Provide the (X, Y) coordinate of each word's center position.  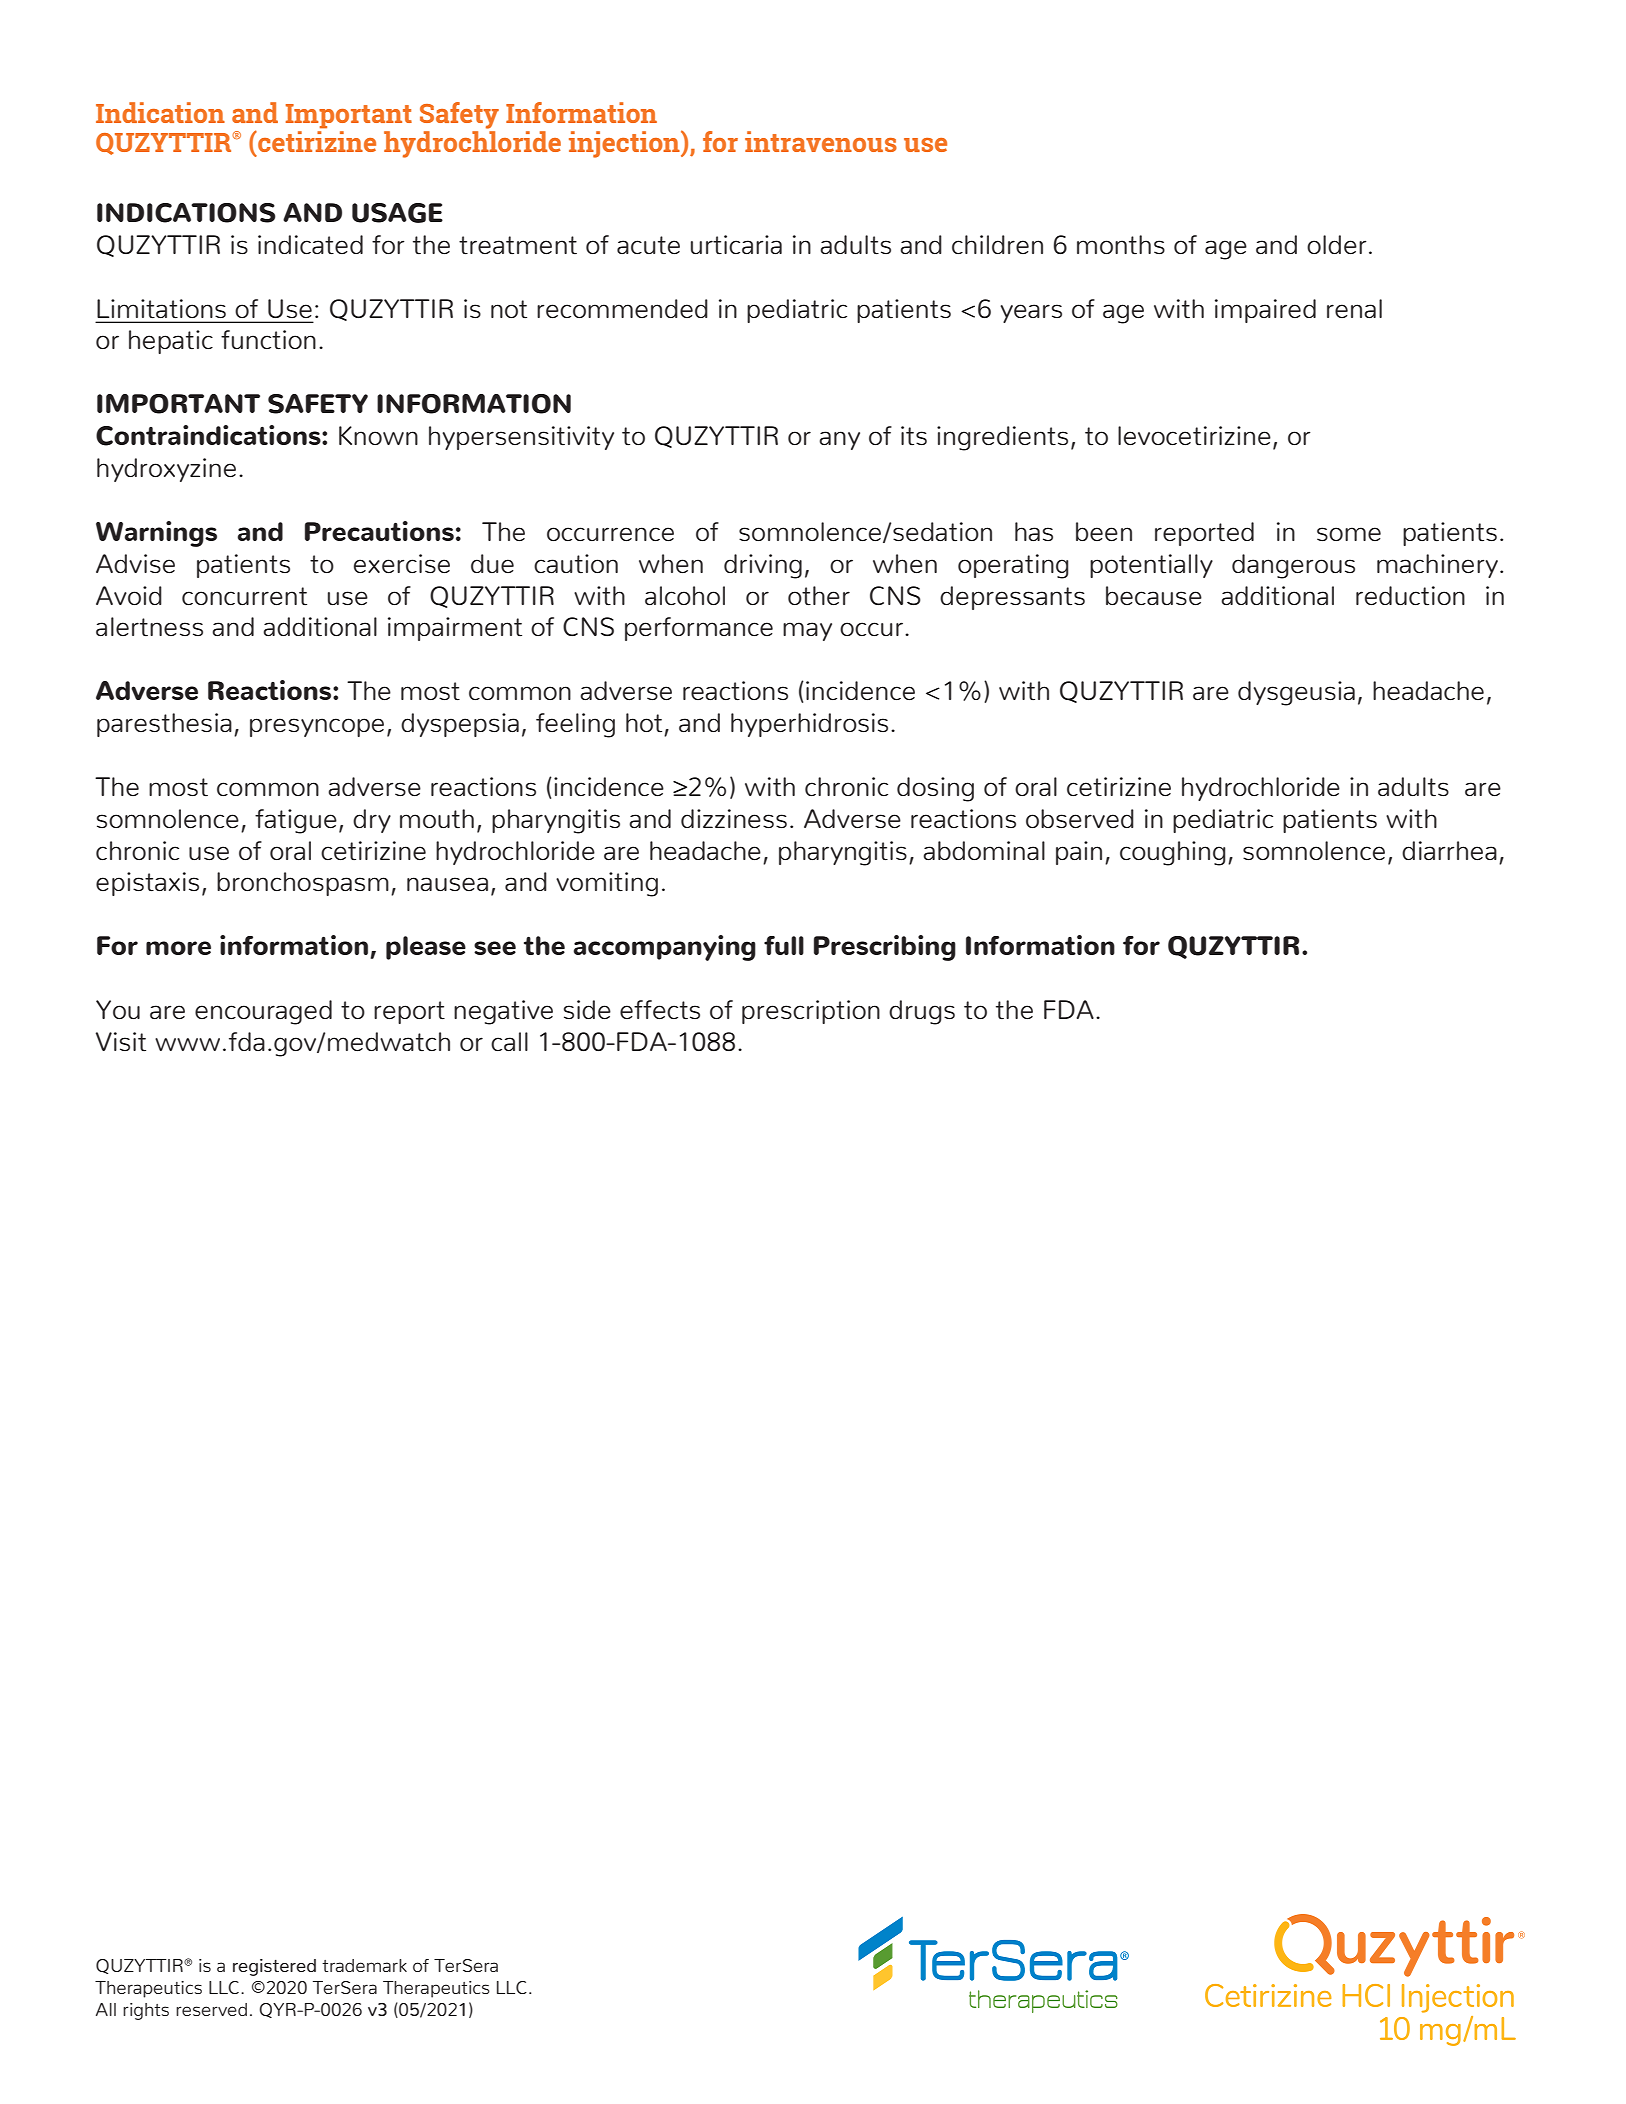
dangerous (1293, 566)
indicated (310, 245)
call (509, 1041)
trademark (364, 1965)
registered (274, 1967)
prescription (811, 1012)
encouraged (263, 1012)
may (807, 631)
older (1337, 244)
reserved (211, 2009)
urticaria (736, 245)
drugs (922, 1012)
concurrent (244, 596)
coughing (1173, 853)
